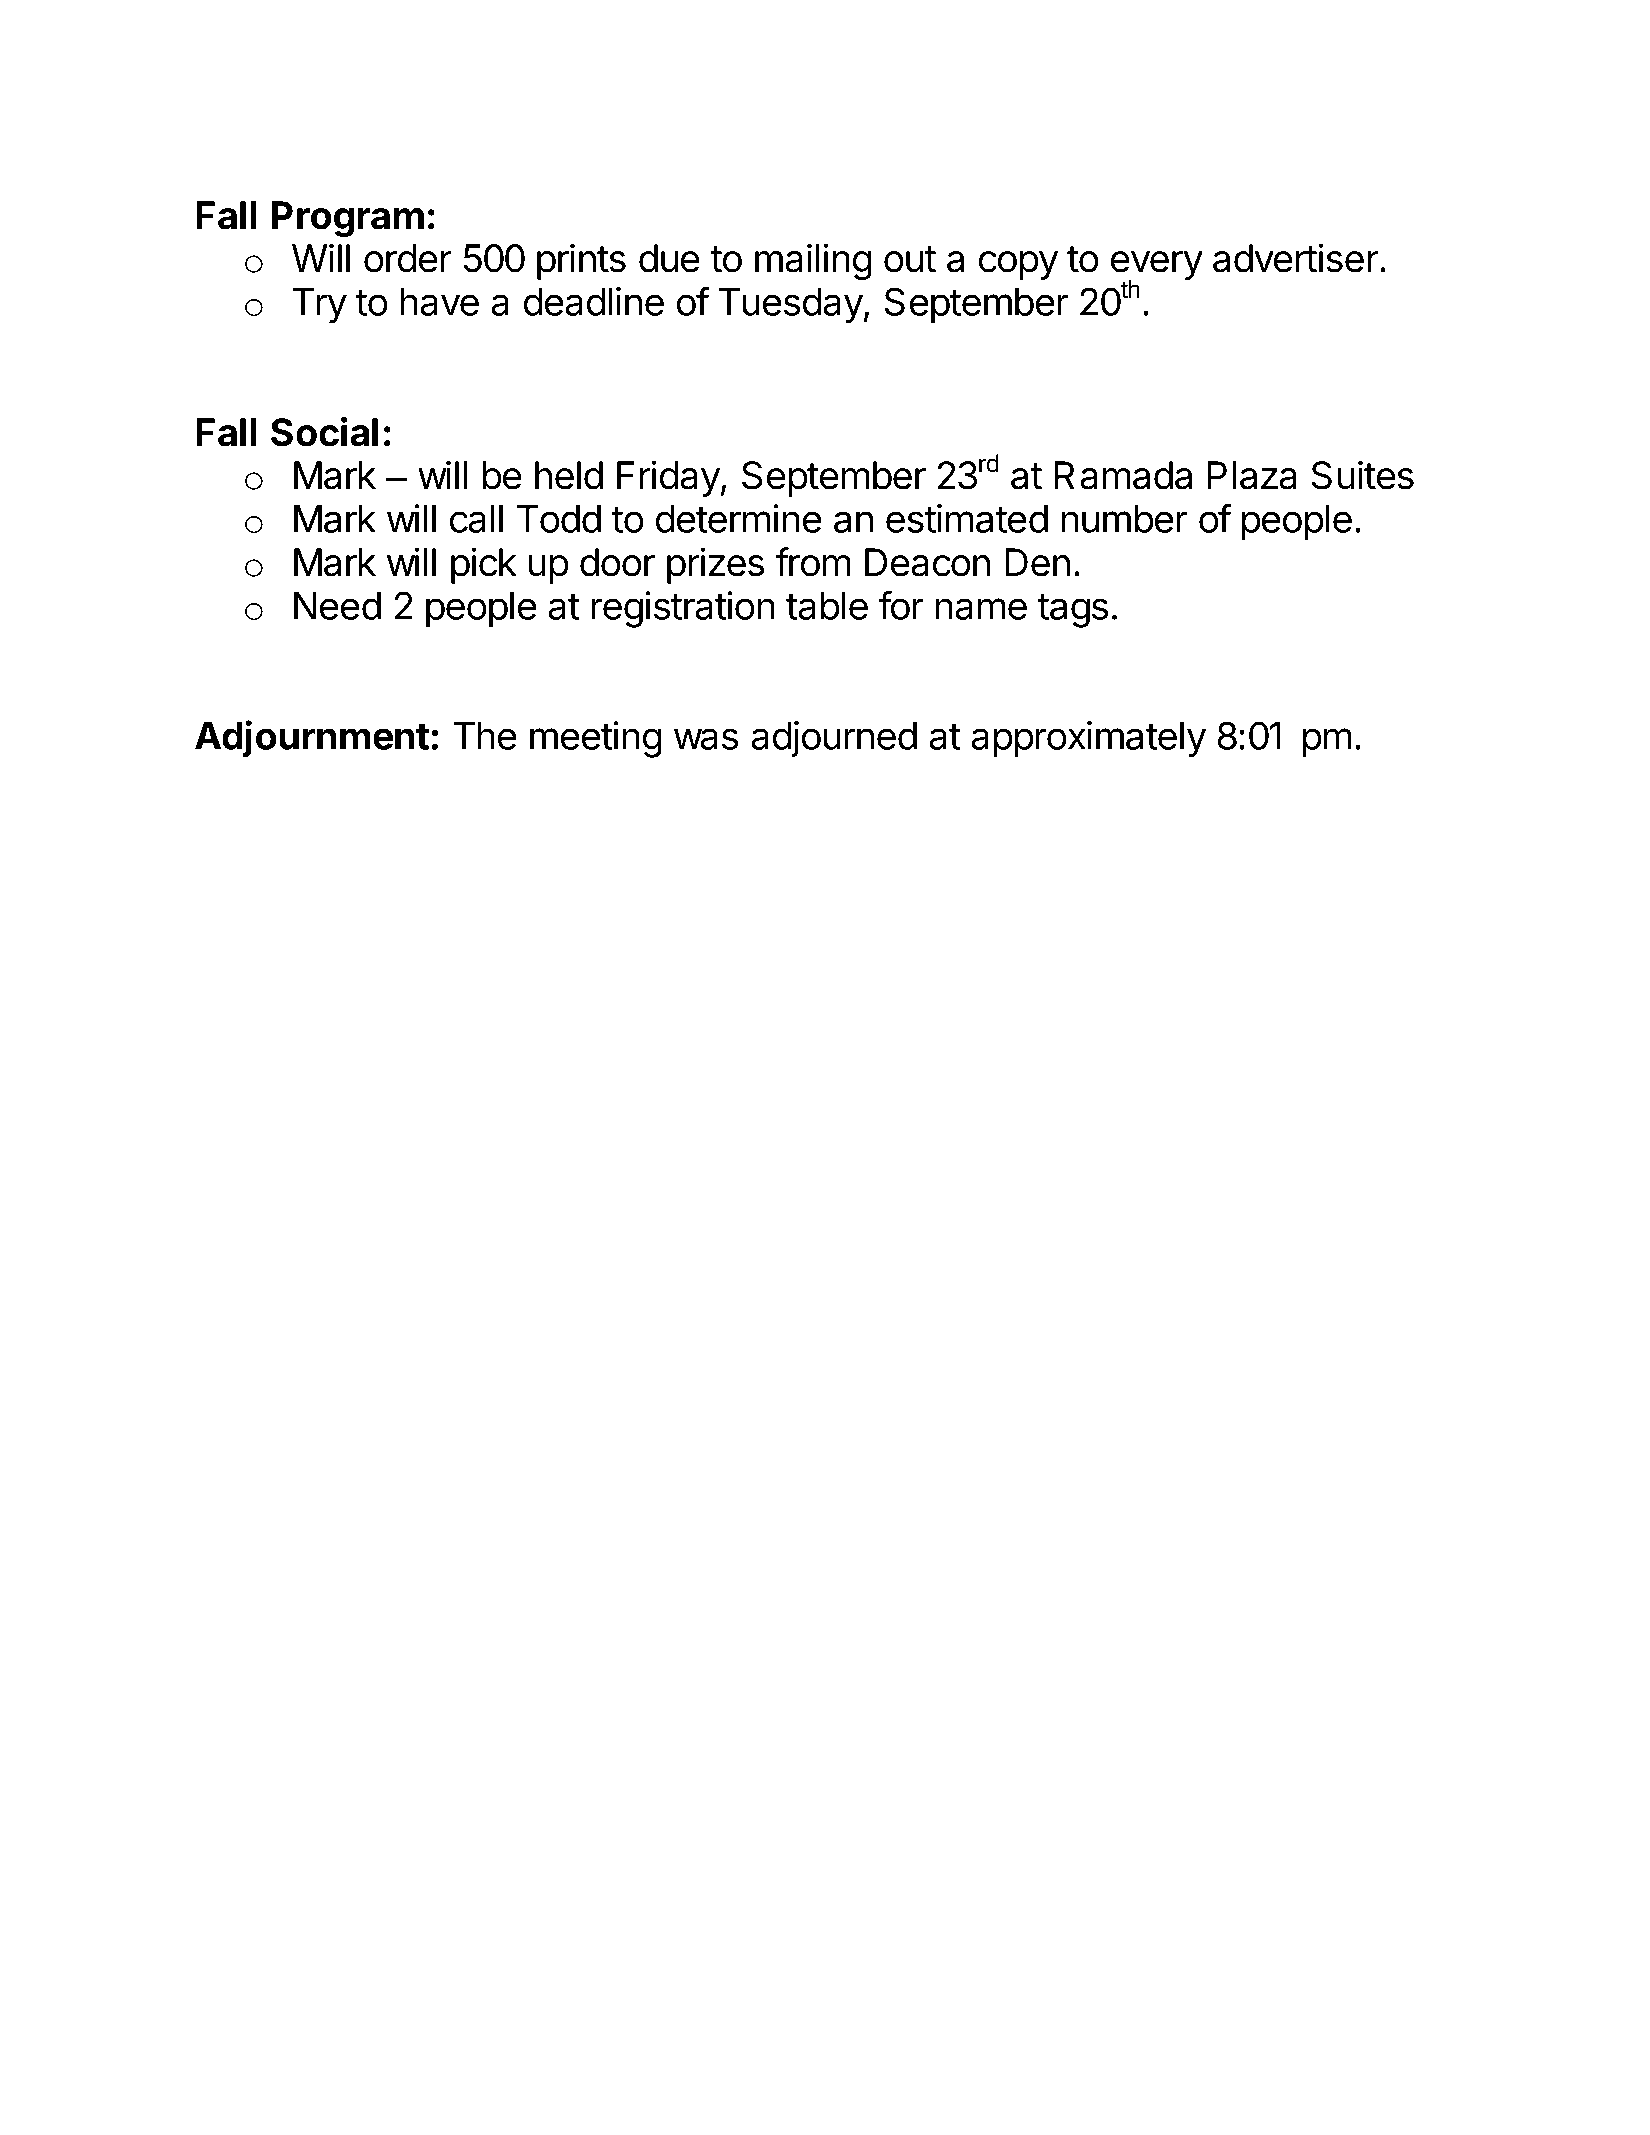 This page has width=1650, height=2135. What do you see at coordinates (440, 302) in the page?
I see `have` at bounding box center [440, 302].
